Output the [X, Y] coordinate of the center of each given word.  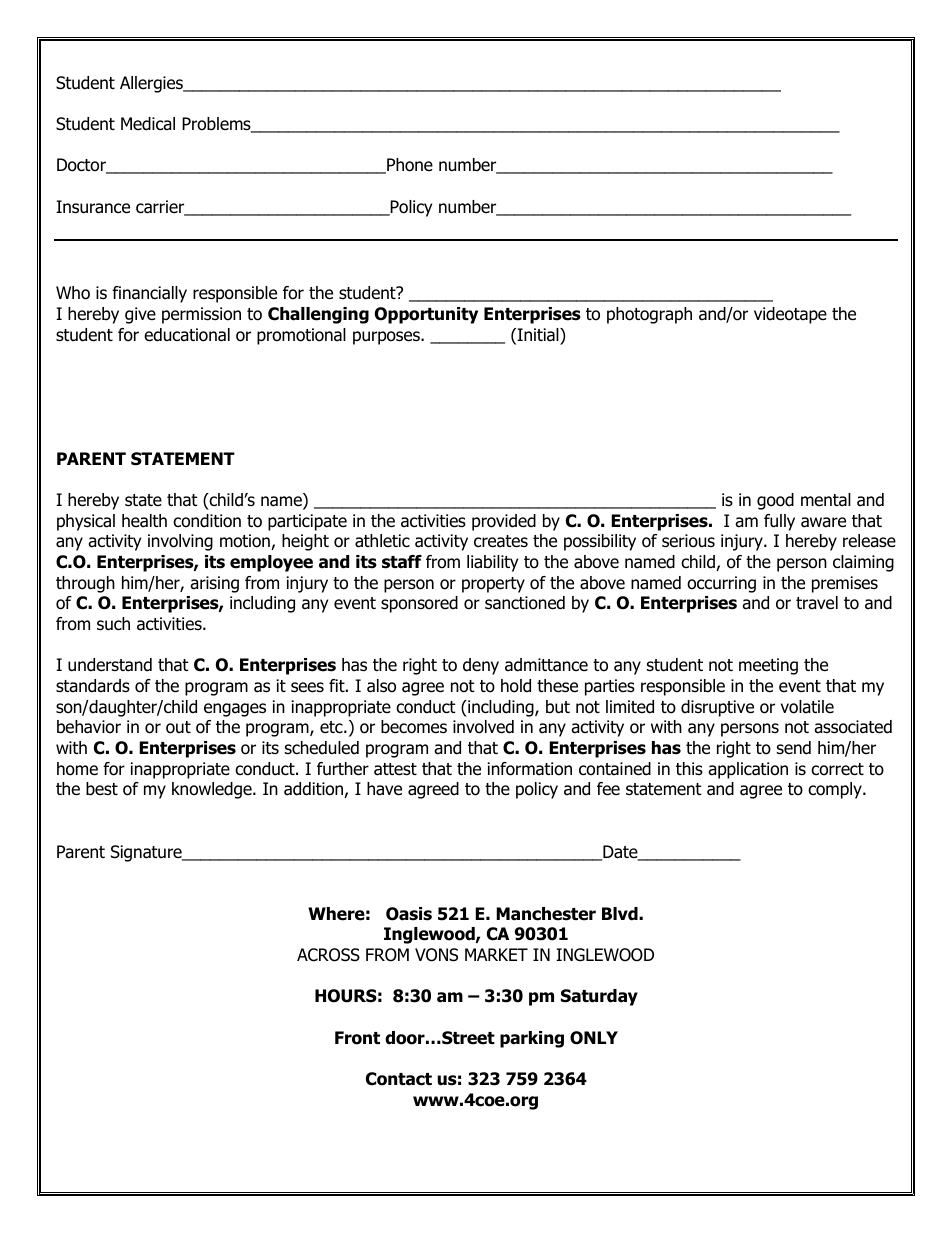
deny [481, 666]
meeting [768, 666]
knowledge [213, 790]
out [178, 727]
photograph [649, 315]
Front [357, 1038]
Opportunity [426, 315]
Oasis [409, 914]
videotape [790, 315]
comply [836, 790]
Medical [148, 124]
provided [504, 522]
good [775, 501]
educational [187, 335]
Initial [539, 335]
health [144, 521]
